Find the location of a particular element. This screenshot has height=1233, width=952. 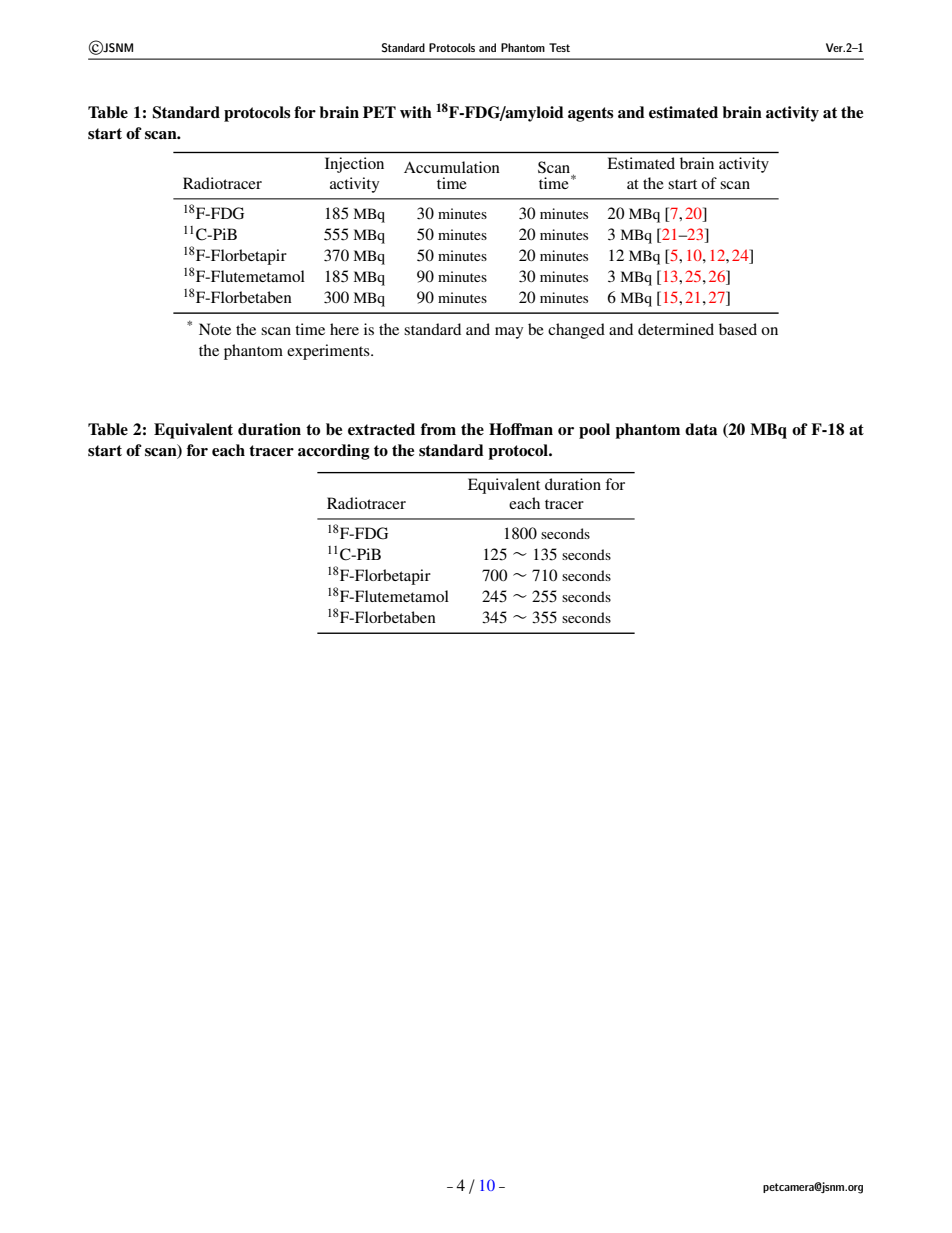

with is located at coordinates (416, 112).
